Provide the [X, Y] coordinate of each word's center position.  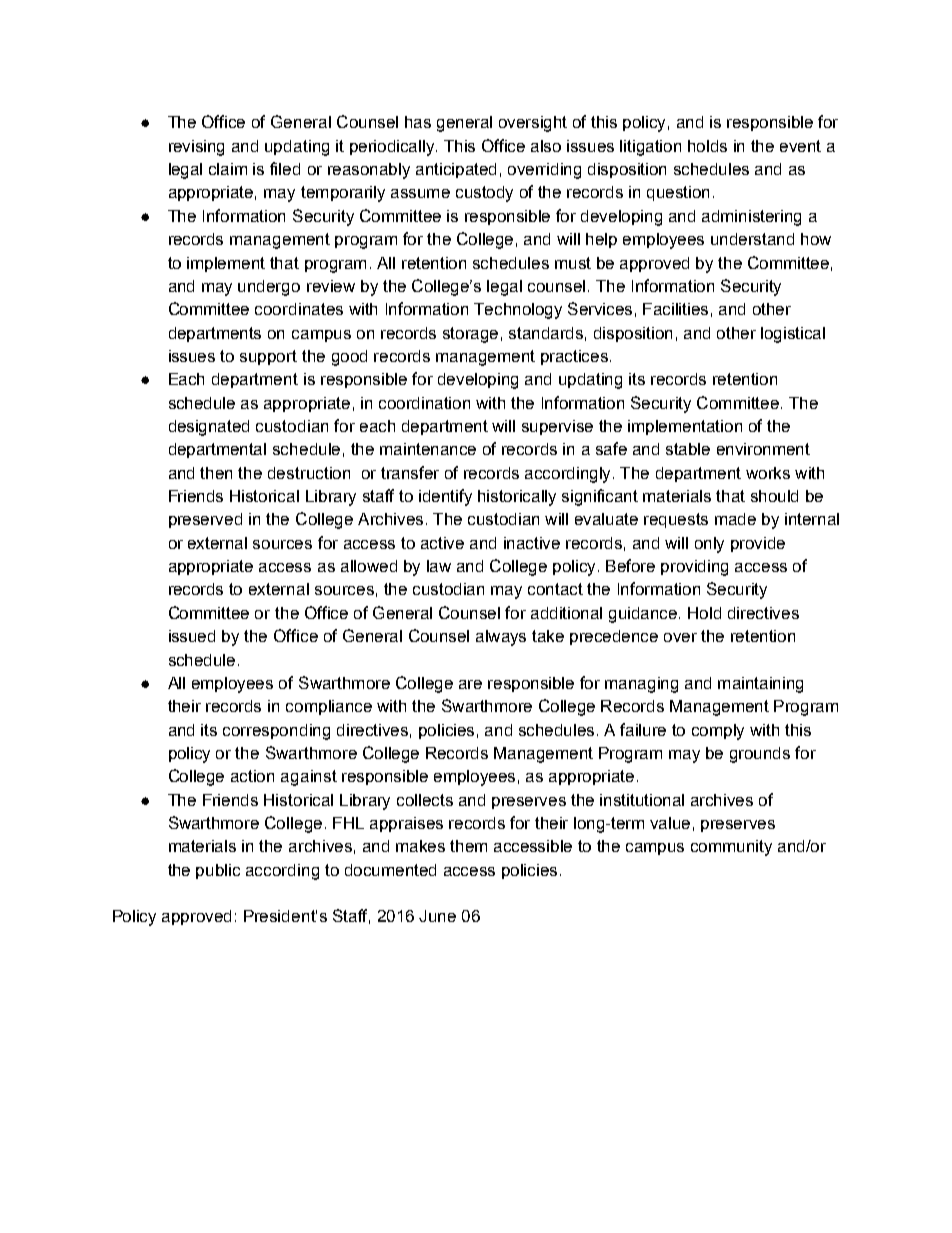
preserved [205, 520]
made [735, 519]
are [470, 684]
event [800, 146]
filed [285, 168]
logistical [793, 335]
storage [470, 335]
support [268, 357]
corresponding [276, 732]
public [218, 871]
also [546, 146]
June [437, 916]
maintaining [760, 685]
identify [445, 497]
